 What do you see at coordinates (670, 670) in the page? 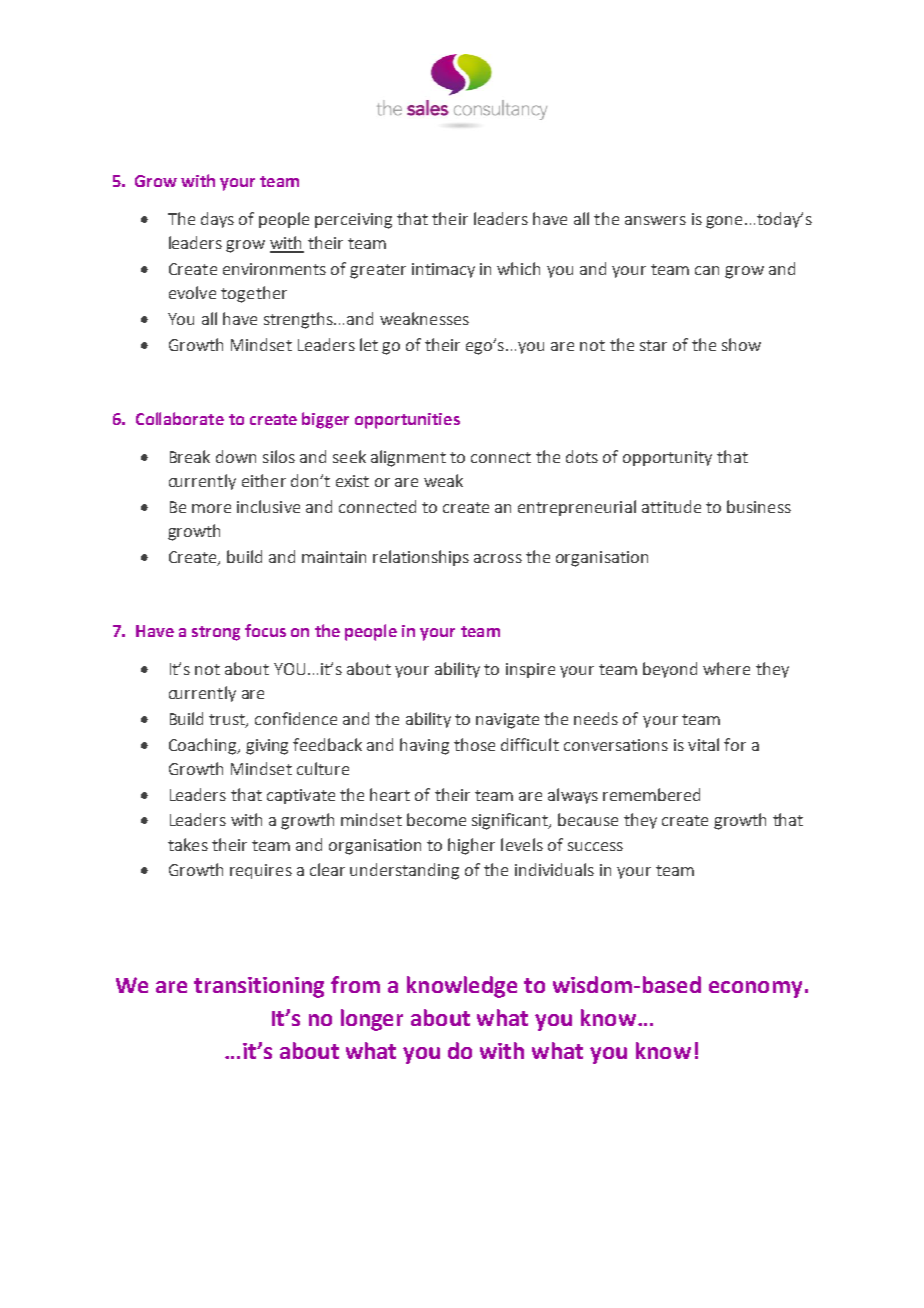
I see `beyond` at bounding box center [670, 670].
